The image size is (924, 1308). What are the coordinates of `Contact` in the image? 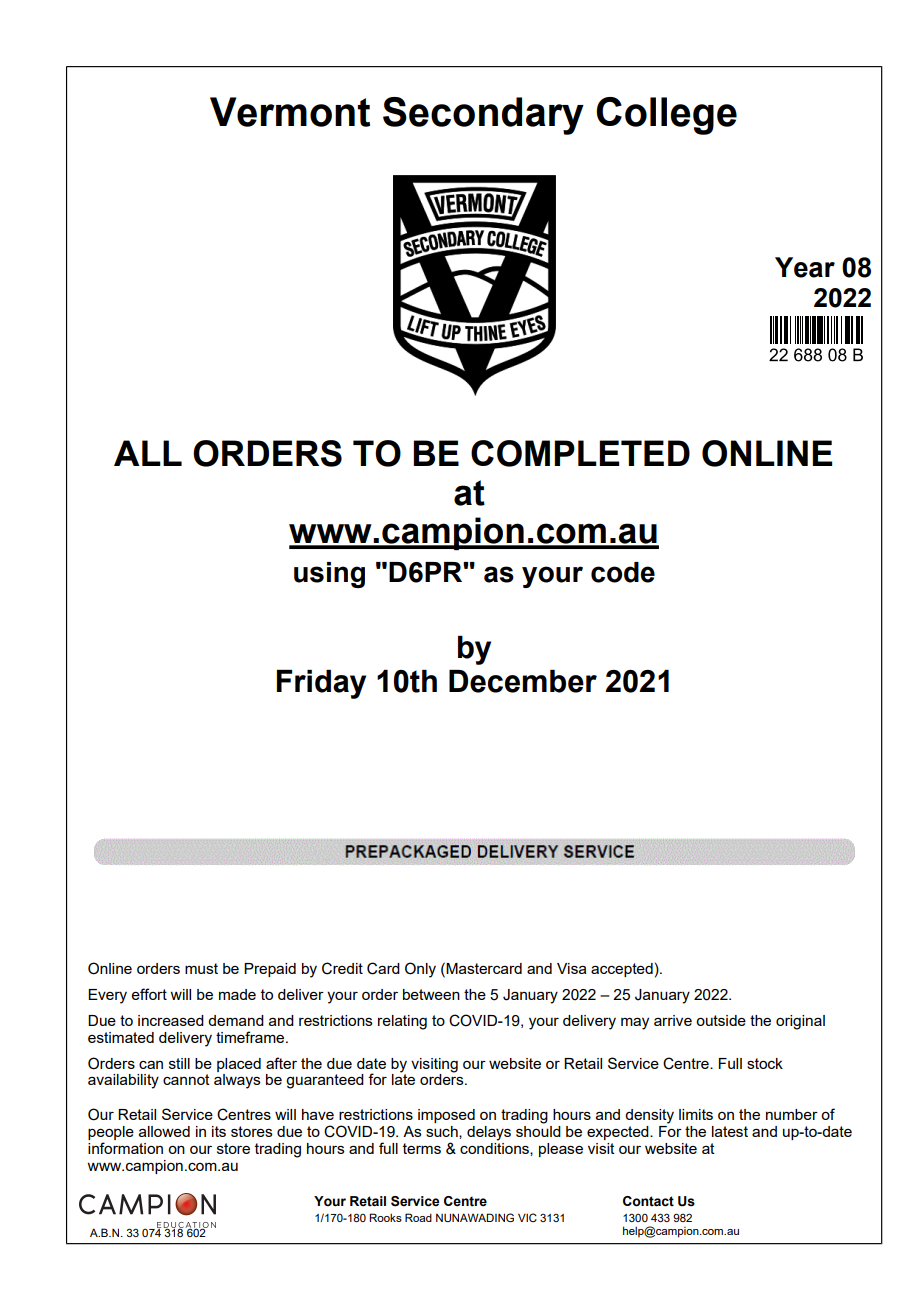 It's located at (648, 1201).
